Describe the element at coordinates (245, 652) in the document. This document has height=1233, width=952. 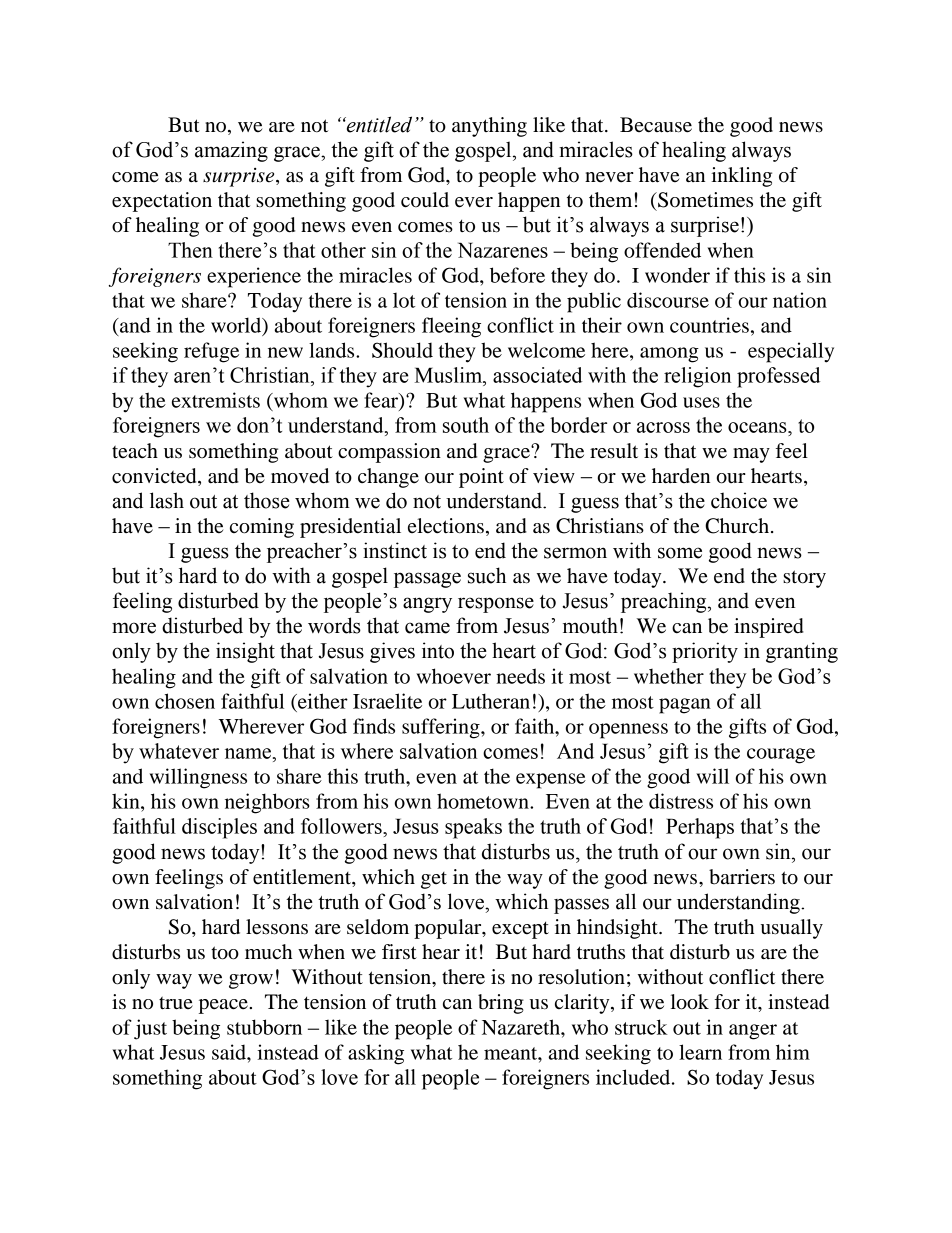
I see `insight` at that location.
